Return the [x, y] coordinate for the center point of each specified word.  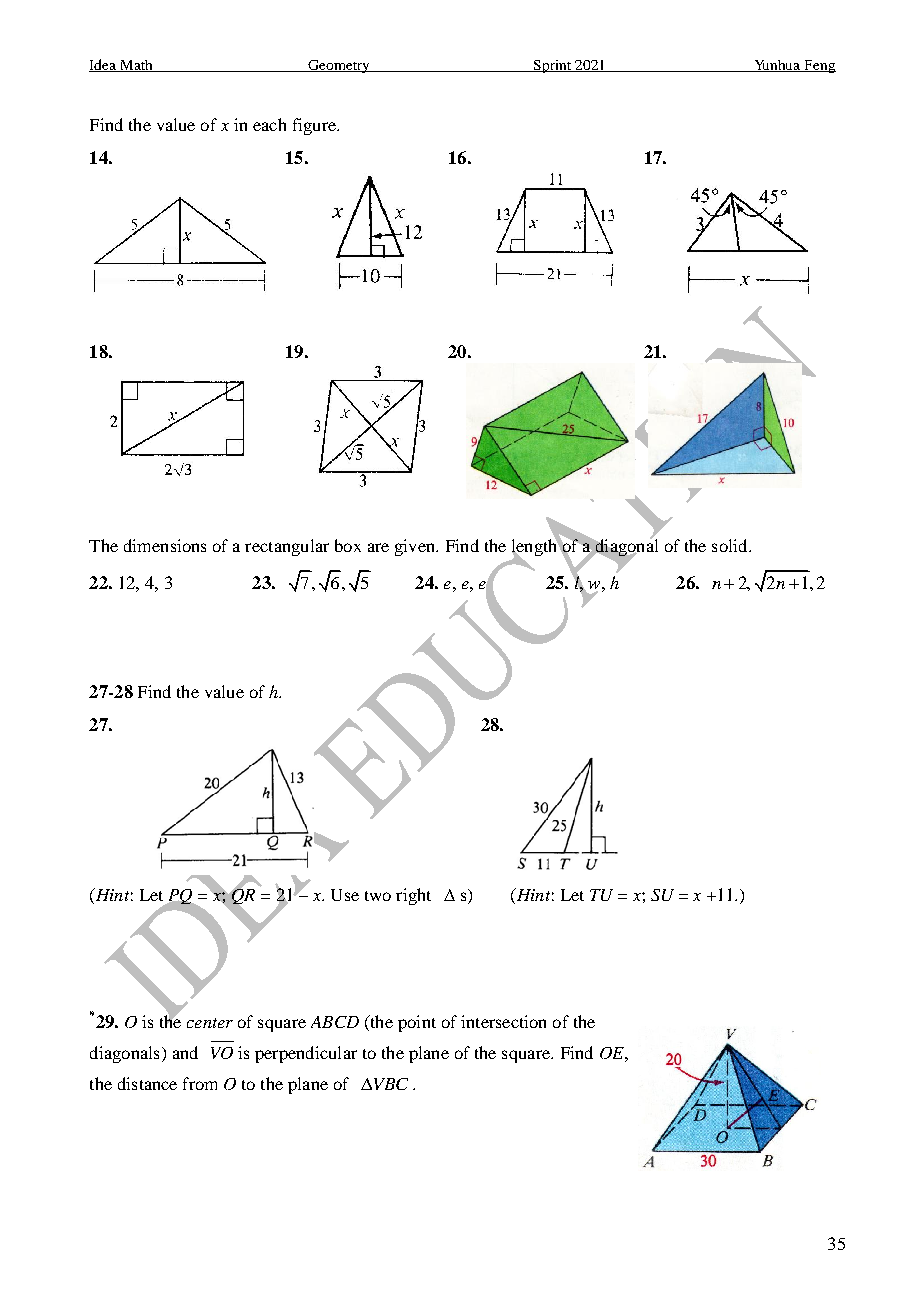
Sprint [553, 66]
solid [731, 545]
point [417, 1023]
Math [136, 66]
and [185, 1052]
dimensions [165, 545]
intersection [503, 1021]
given [416, 547]
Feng [819, 66]
